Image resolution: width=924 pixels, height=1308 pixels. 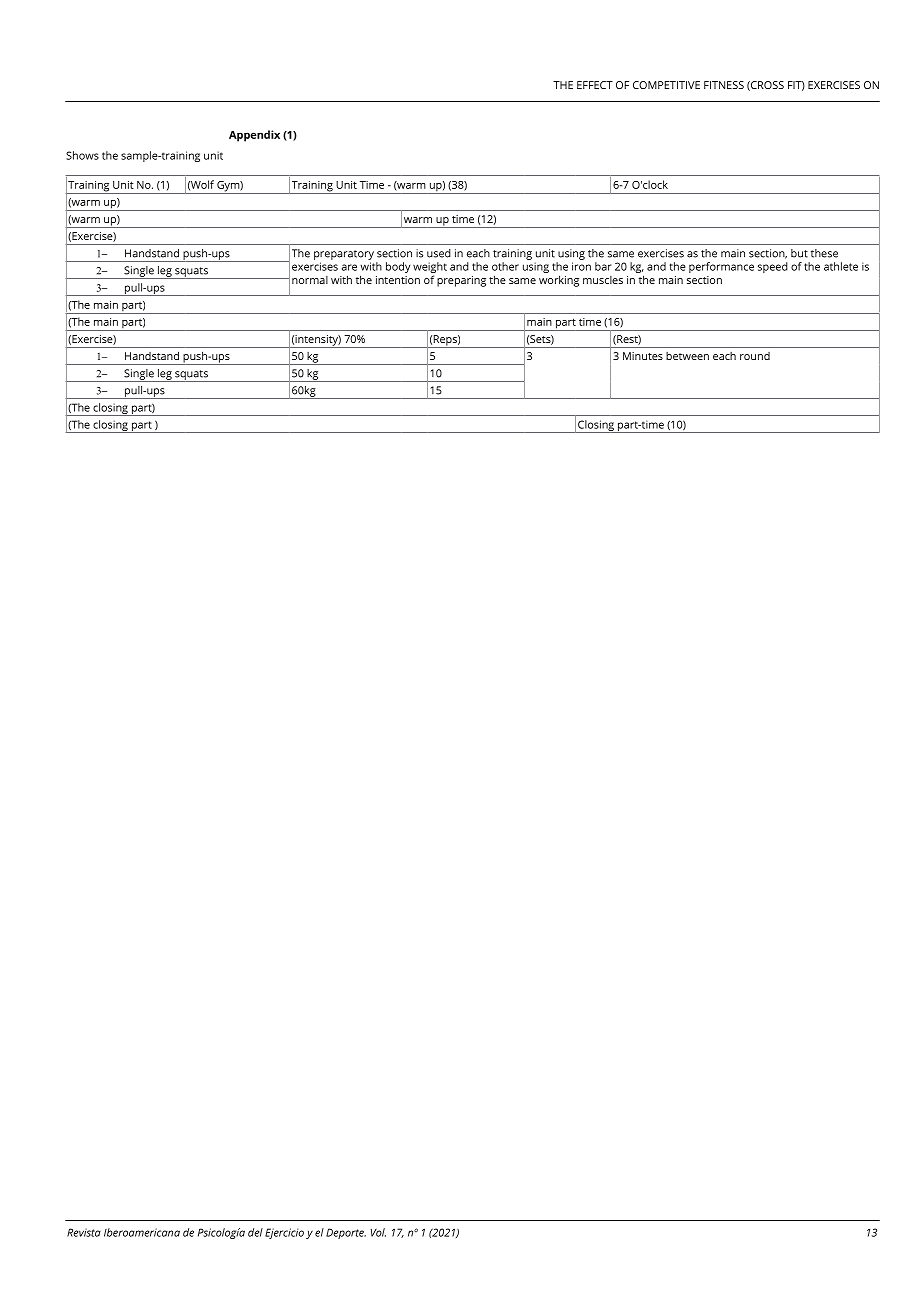 I want to click on FITNESS, so click(x=724, y=85).
